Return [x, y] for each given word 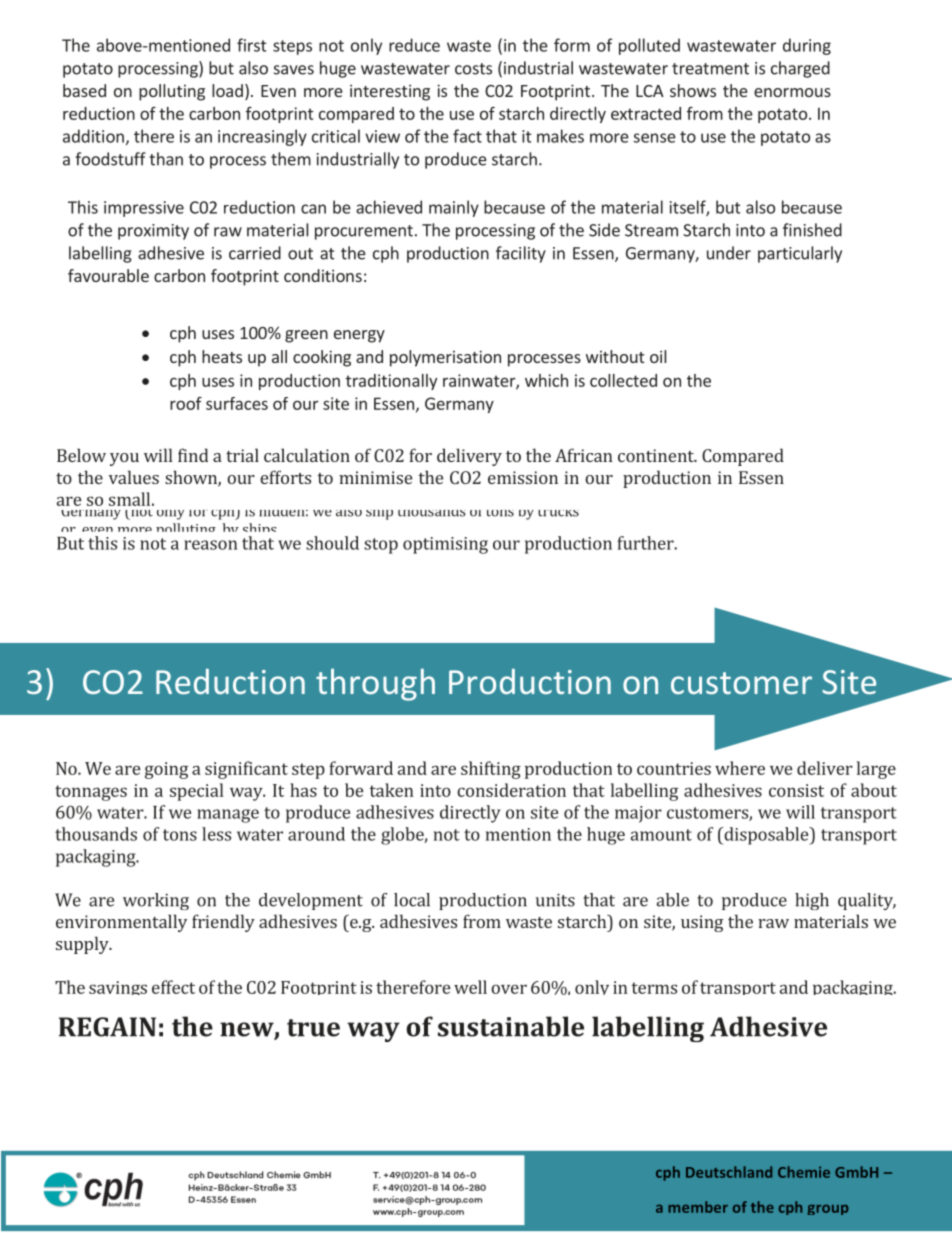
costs [473, 69]
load [227, 90]
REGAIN [107, 1027]
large [876, 770]
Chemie [804, 1172]
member [698, 1207]
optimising [445, 545]
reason [211, 545]
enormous [792, 92]
